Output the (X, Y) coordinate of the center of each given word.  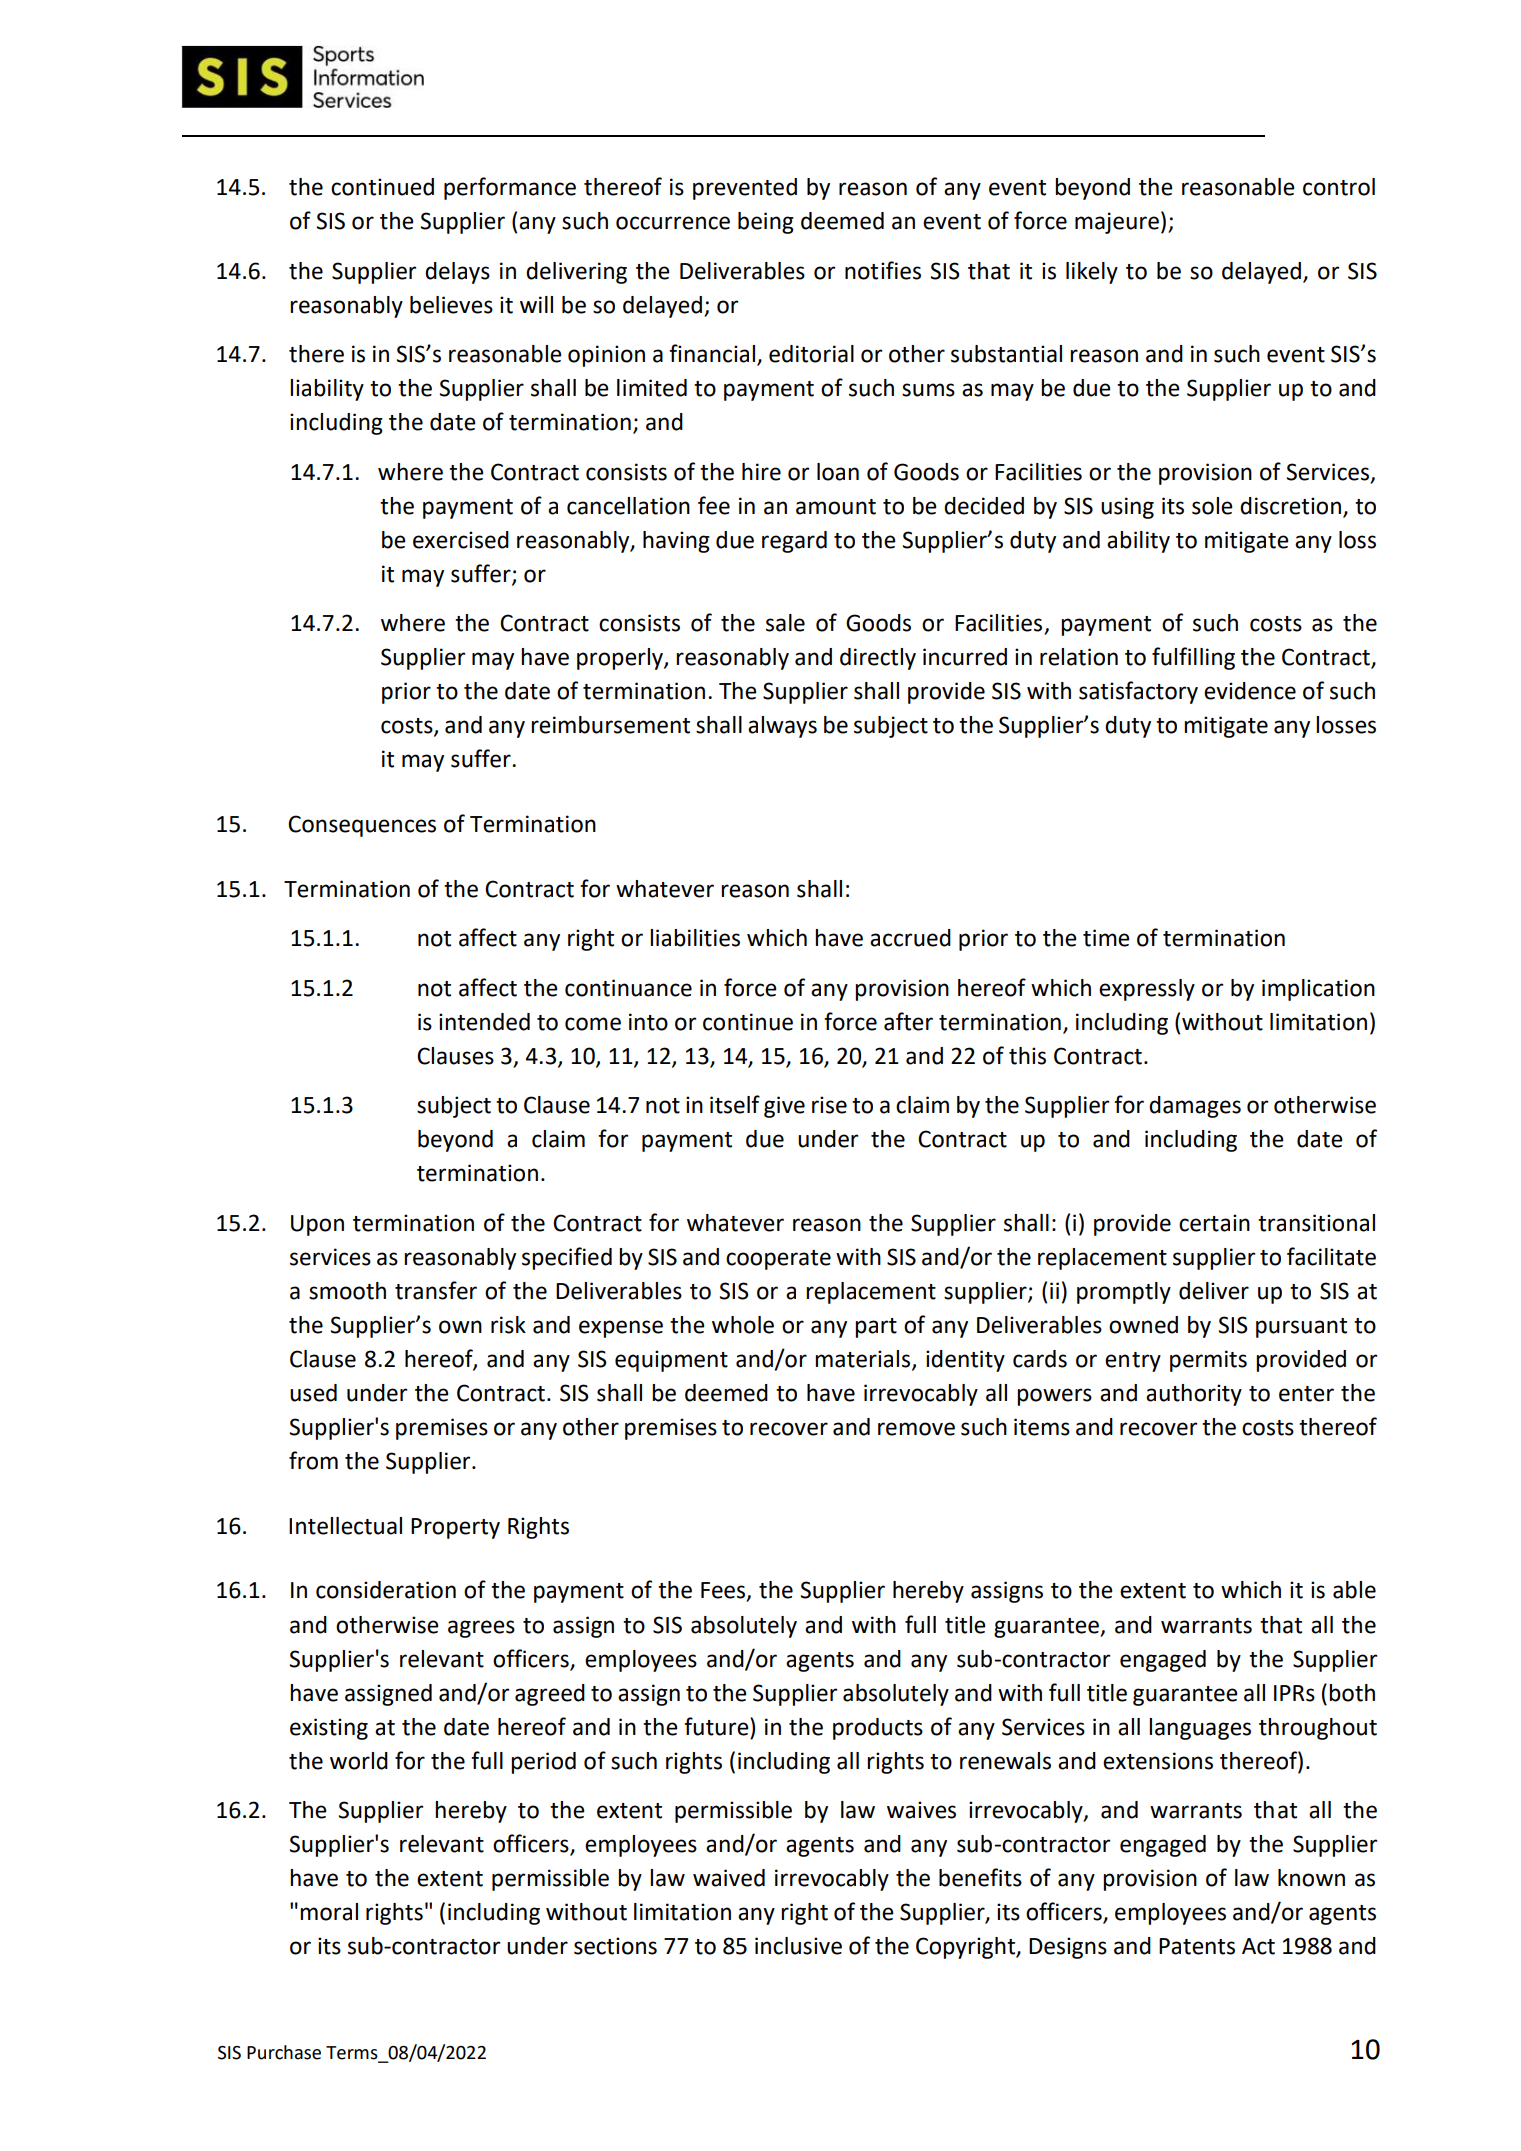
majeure (1117, 223)
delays (457, 273)
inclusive (798, 1946)
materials (864, 1359)
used (313, 1393)
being (766, 223)
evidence (1250, 691)
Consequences (362, 826)
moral (329, 1912)
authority (1194, 1395)
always (782, 727)
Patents (1197, 1946)
